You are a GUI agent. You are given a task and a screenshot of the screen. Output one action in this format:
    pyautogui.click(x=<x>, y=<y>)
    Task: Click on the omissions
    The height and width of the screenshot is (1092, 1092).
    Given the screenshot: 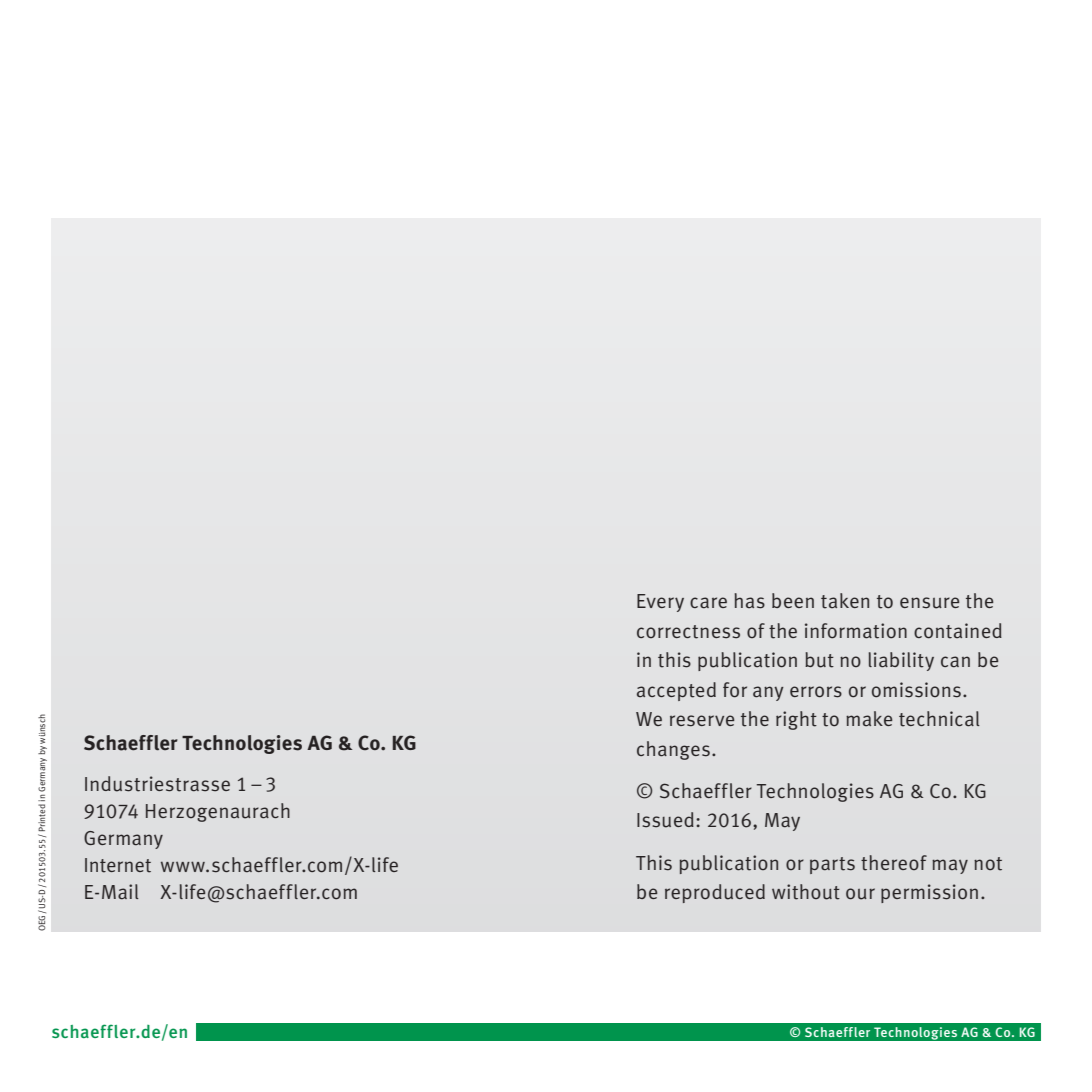 What is the action you would take?
    pyautogui.click(x=916, y=690)
